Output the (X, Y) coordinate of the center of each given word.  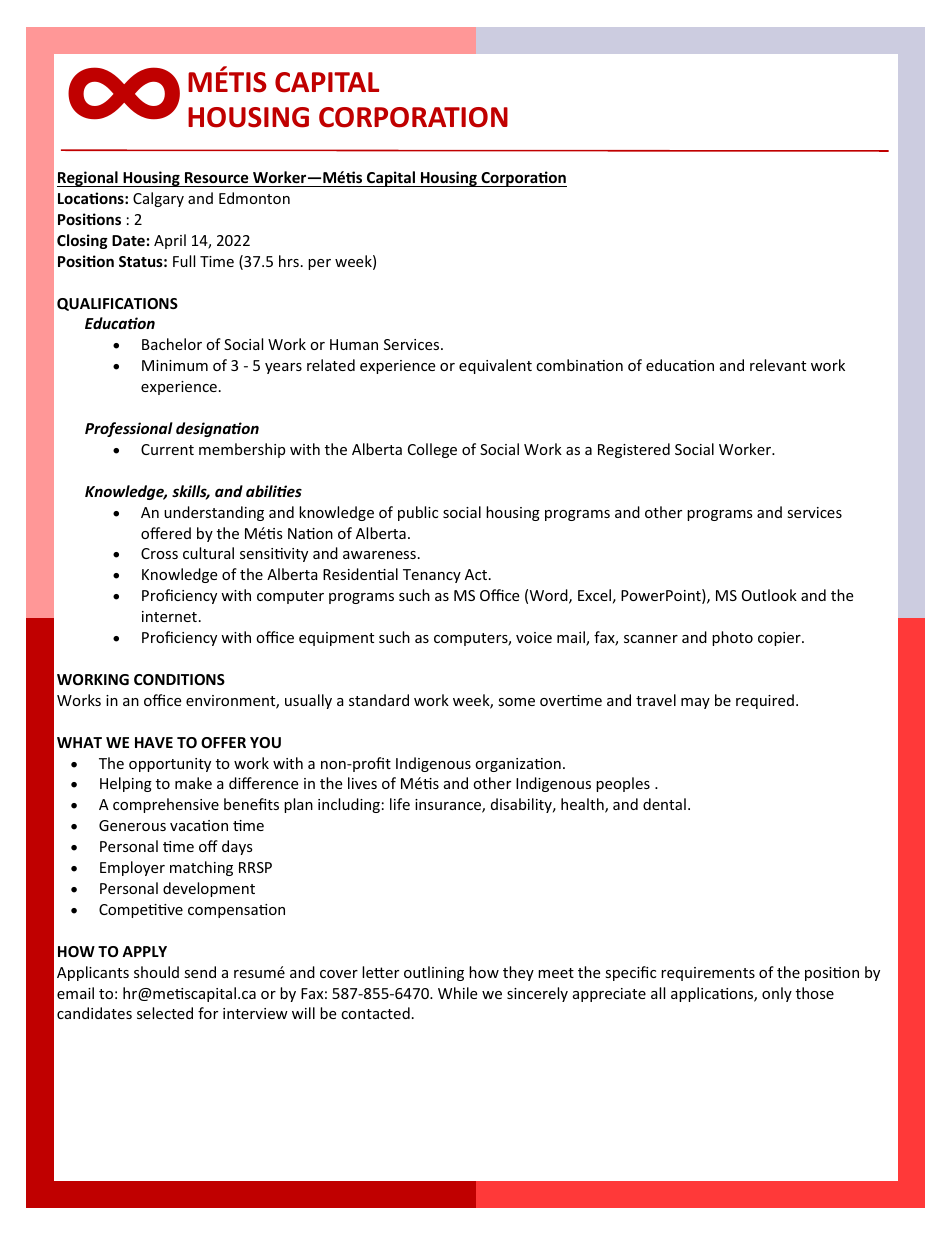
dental (664, 804)
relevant (778, 365)
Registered (634, 450)
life (400, 804)
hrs (289, 261)
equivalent (495, 366)
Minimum (175, 365)
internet (169, 616)
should (156, 972)
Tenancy (432, 576)
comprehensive (166, 805)
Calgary (158, 199)
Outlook (769, 595)
